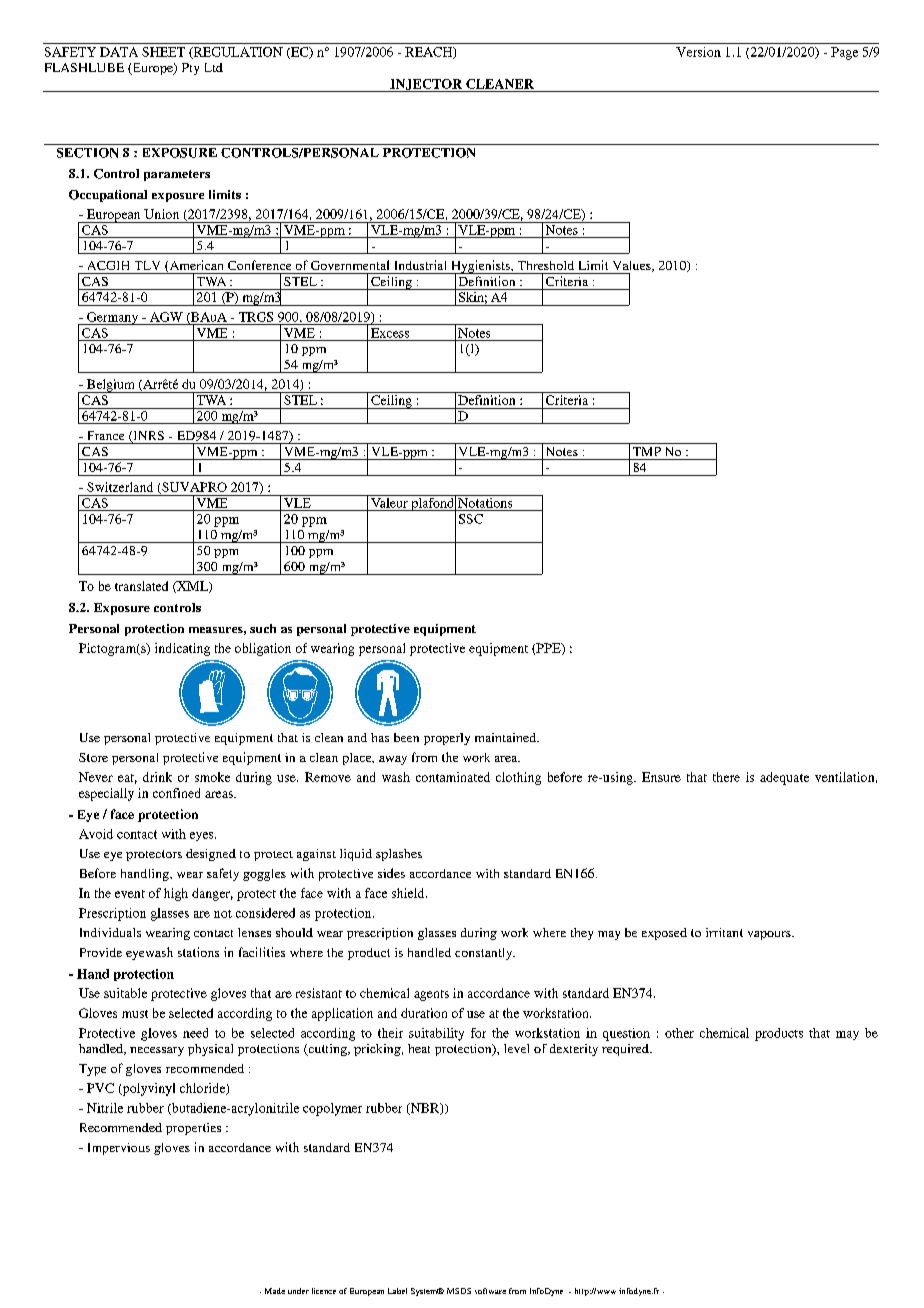 Image resolution: width=924 pixels, height=1308 pixels. What do you see at coordinates (471, 519) in the screenshot?
I see `SSC` at bounding box center [471, 519].
